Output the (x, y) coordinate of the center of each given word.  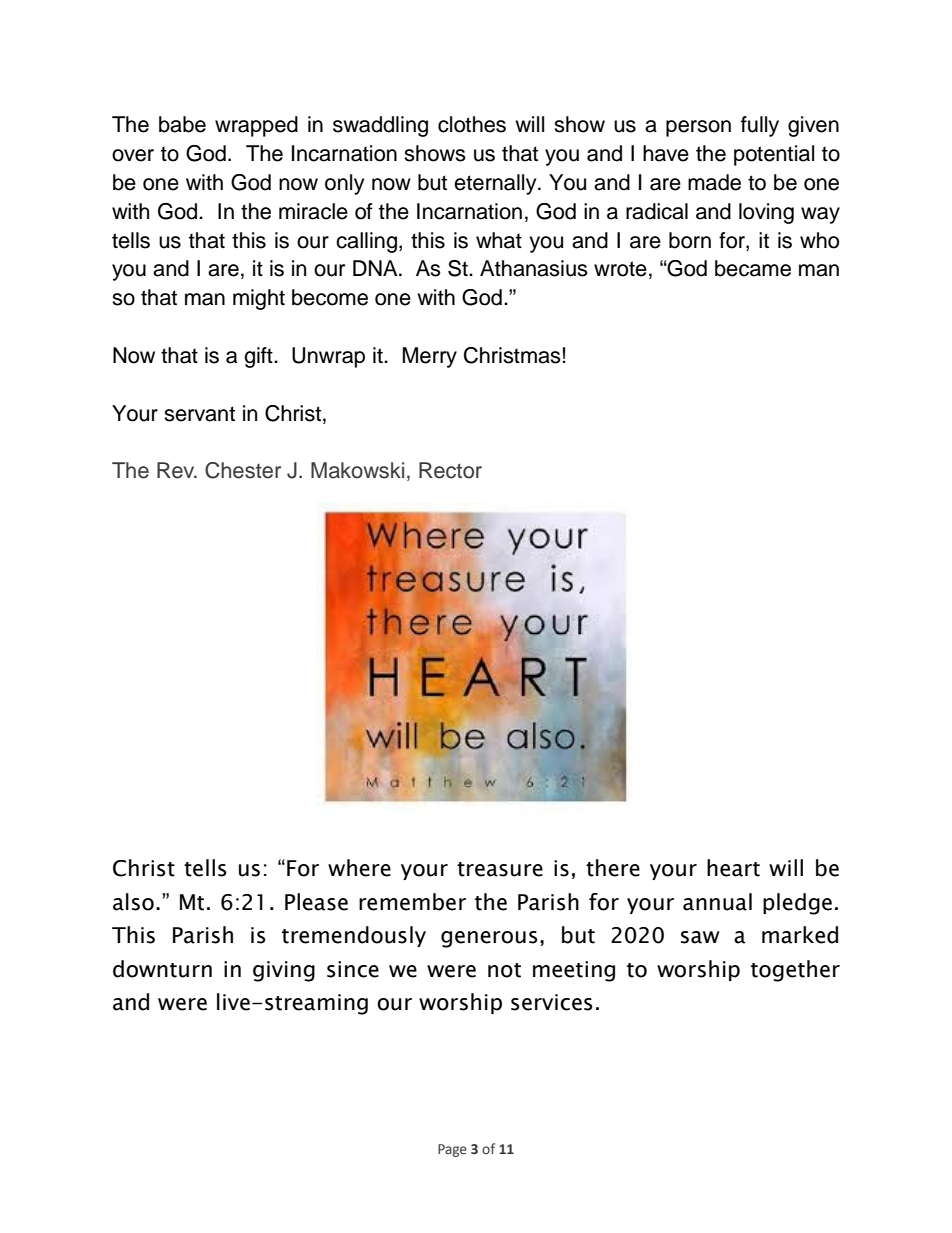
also (133, 902)
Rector (450, 470)
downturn (162, 969)
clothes (472, 124)
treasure (500, 869)
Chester (243, 470)
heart (733, 868)
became (753, 268)
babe (182, 124)
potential (774, 155)
